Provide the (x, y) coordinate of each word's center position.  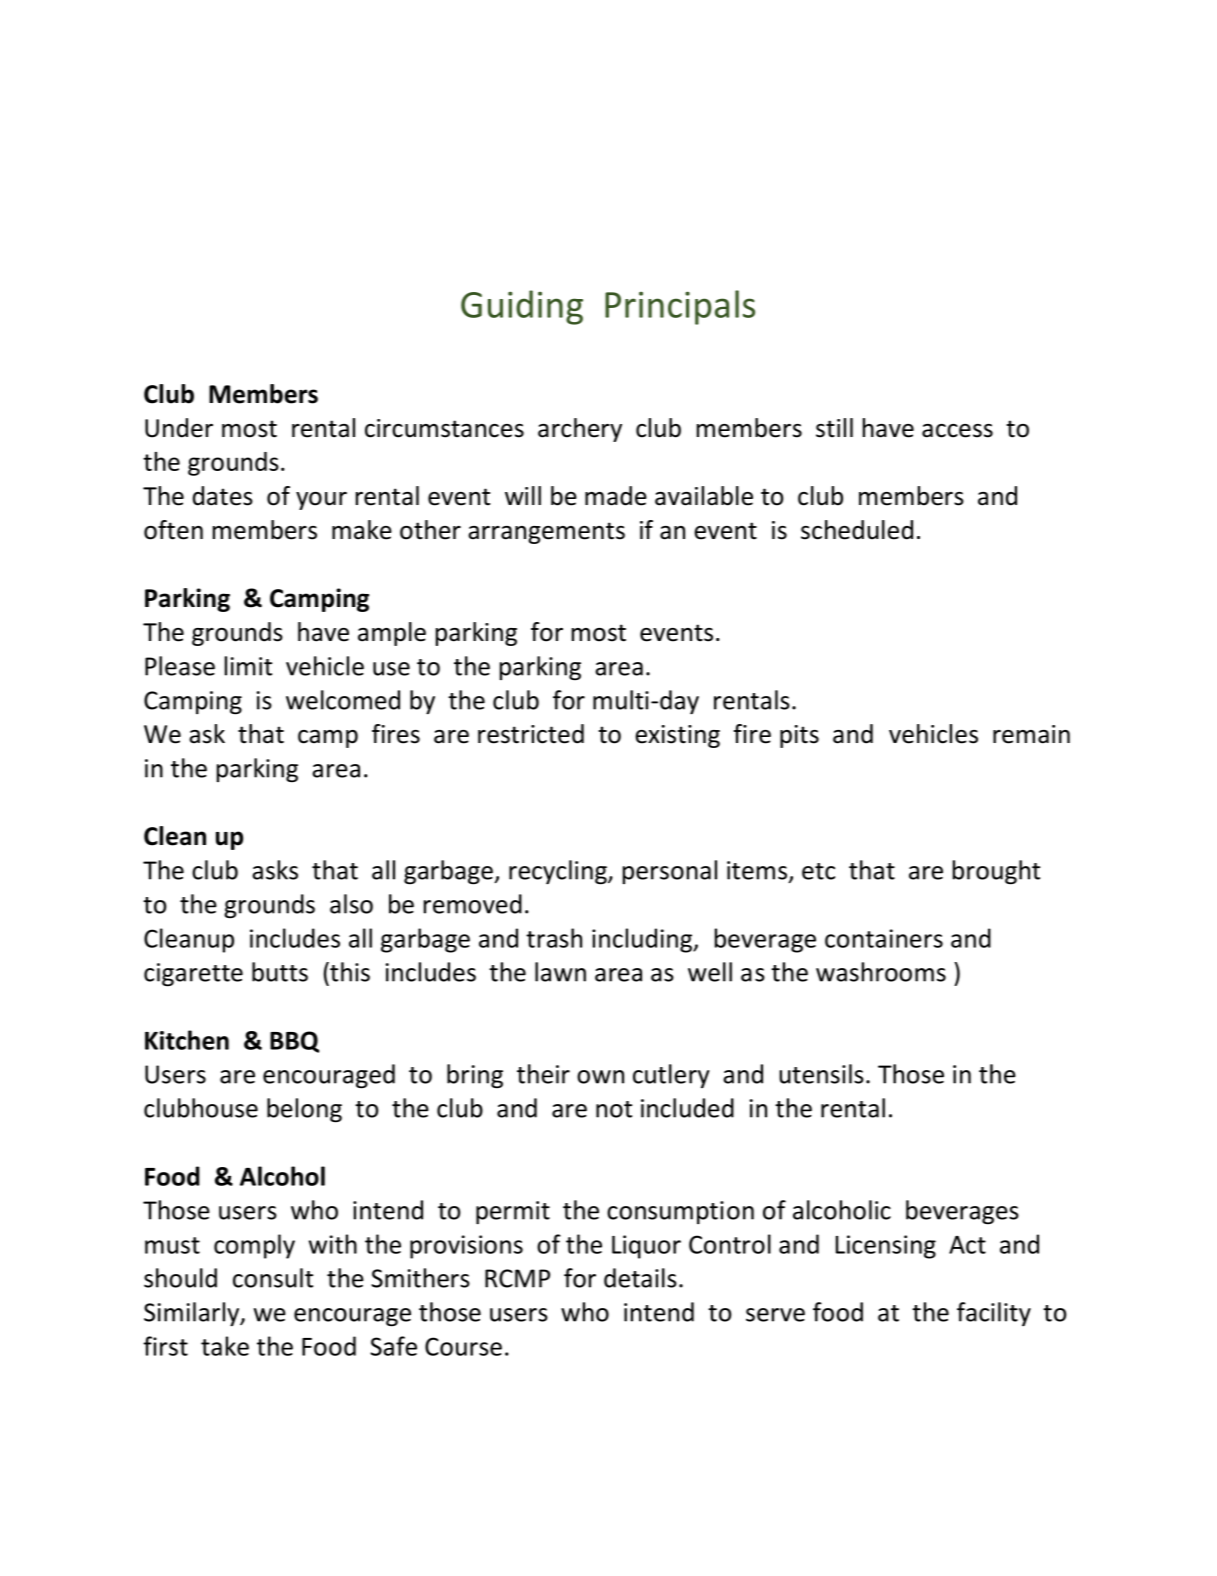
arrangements (546, 533)
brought (996, 872)
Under (179, 428)
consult (273, 1278)
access (957, 431)
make (362, 530)
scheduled (857, 530)
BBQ (294, 1042)
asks (275, 870)
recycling (559, 872)
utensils (821, 1074)
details (640, 1278)
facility (994, 1314)
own (600, 1077)
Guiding (522, 307)
